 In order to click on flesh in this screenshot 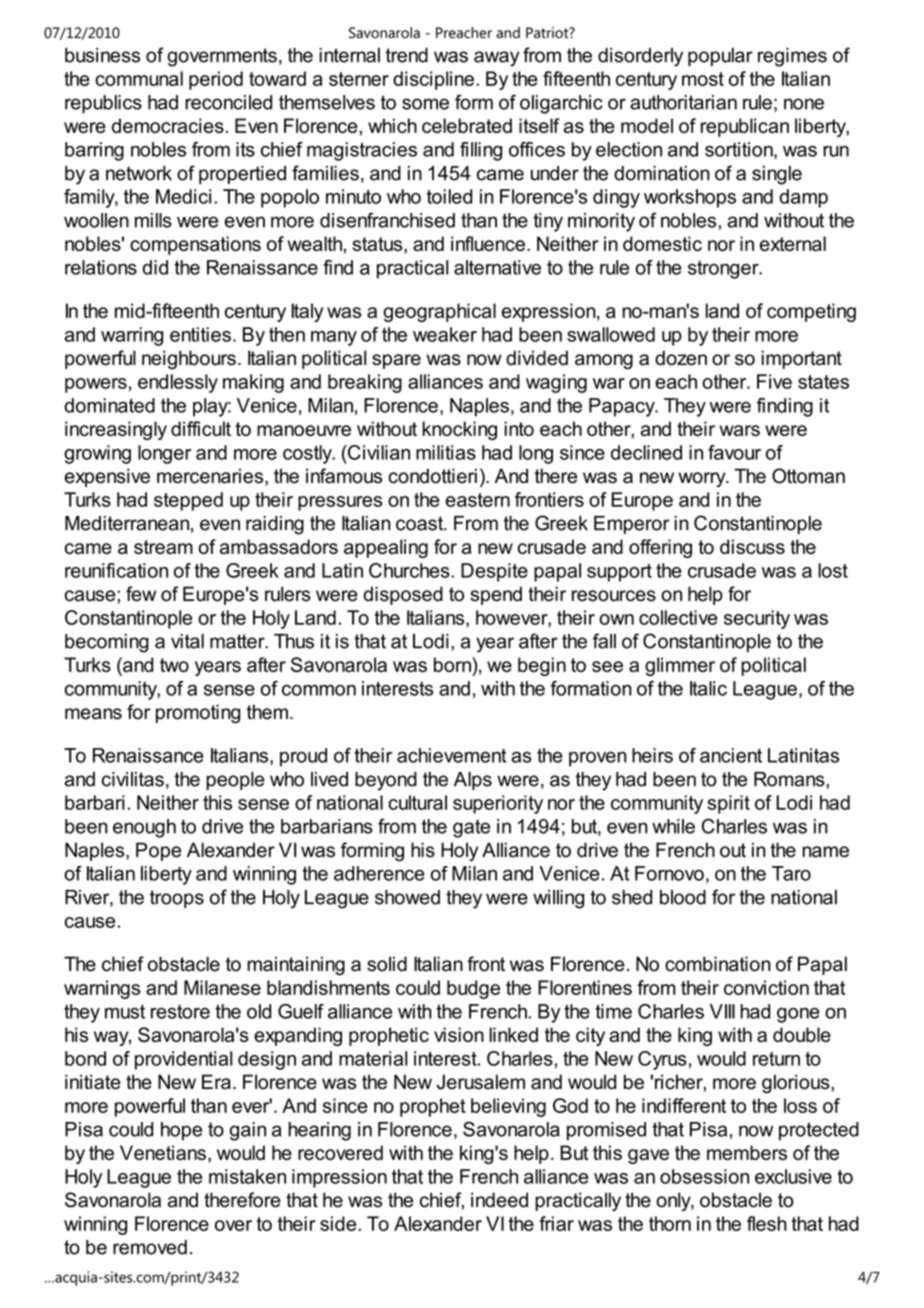, I will do `click(767, 1223)`.
